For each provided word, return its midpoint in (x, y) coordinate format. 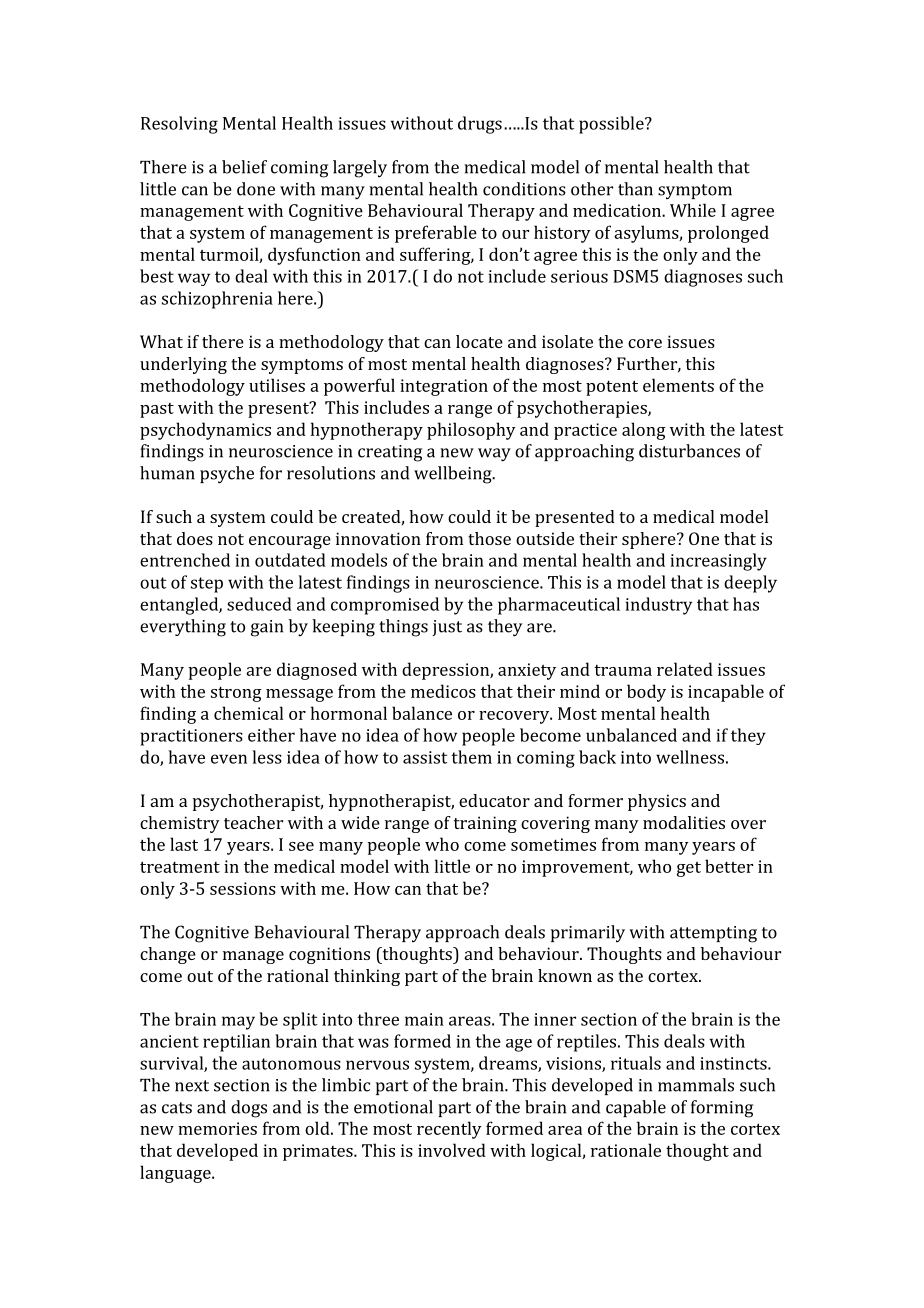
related (685, 669)
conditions (524, 189)
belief (244, 167)
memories (217, 1128)
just (447, 628)
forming (722, 1109)
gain (267, 628)
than (635, 189)
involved (452, 1150)
